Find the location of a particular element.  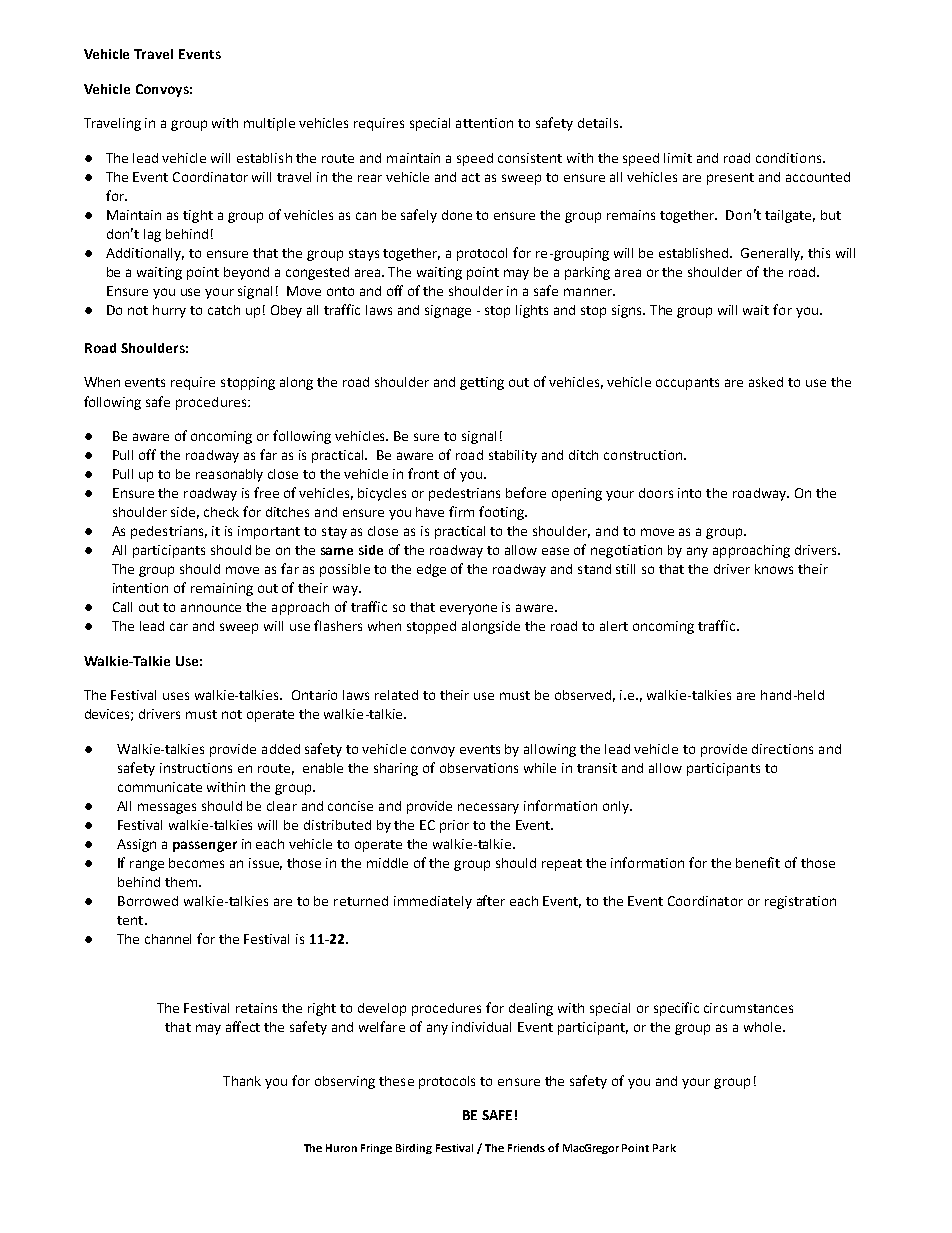

instructions is located at coordinates (196, 768).
